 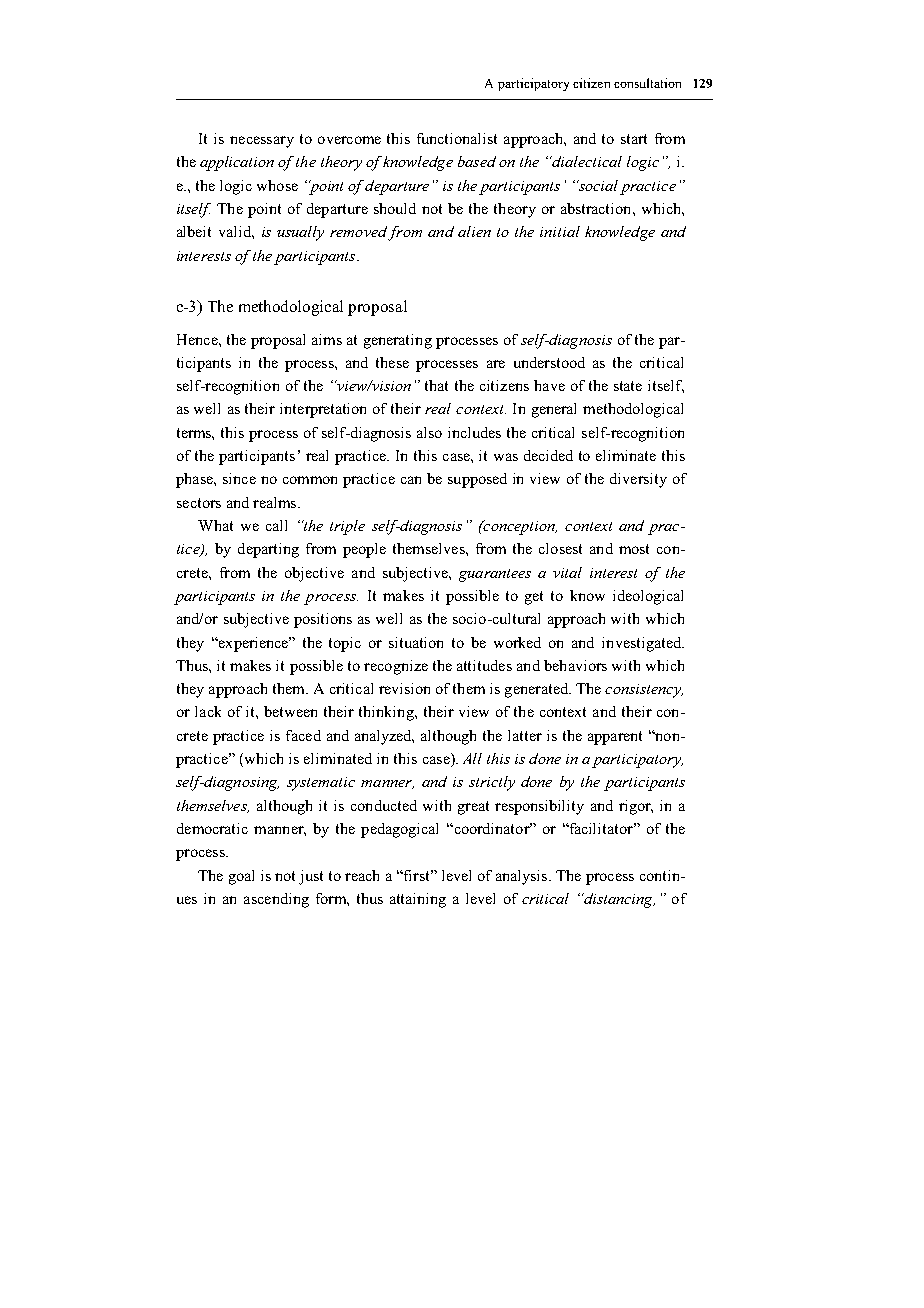 What do you see at coordinates (457, 138) in the document?
I see `functionalist` at bounding box center [457, 138].
